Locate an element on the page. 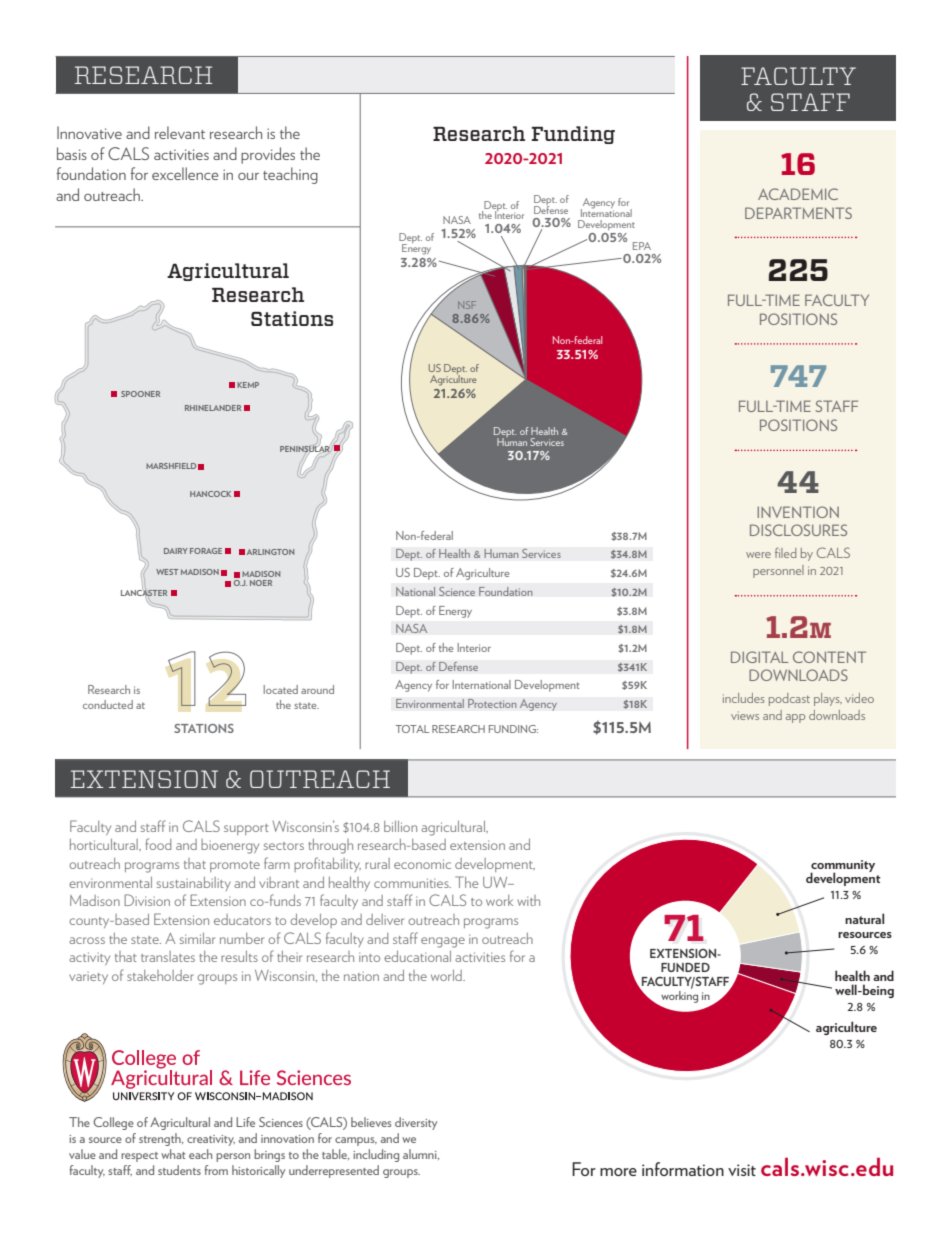 Image resolution: width=952 pixels, height=1233 pixels. strength is located at coordinates (161, 1139).
